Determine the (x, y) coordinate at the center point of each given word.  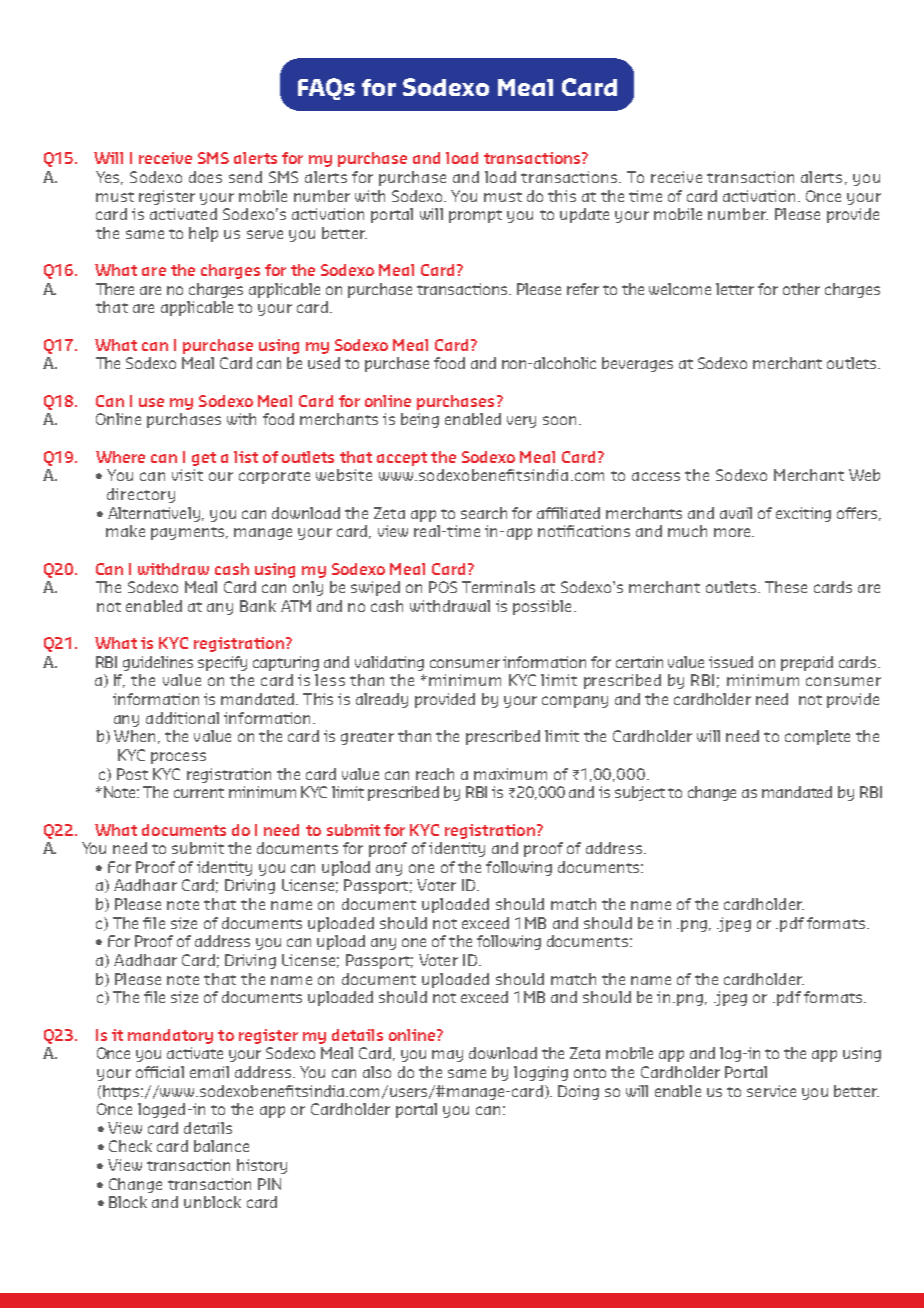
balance (221, 1146)
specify (222, 663)
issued (731, 662)
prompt (475, 216)
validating (389, 663)
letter (735, 289)
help (203, 234)
